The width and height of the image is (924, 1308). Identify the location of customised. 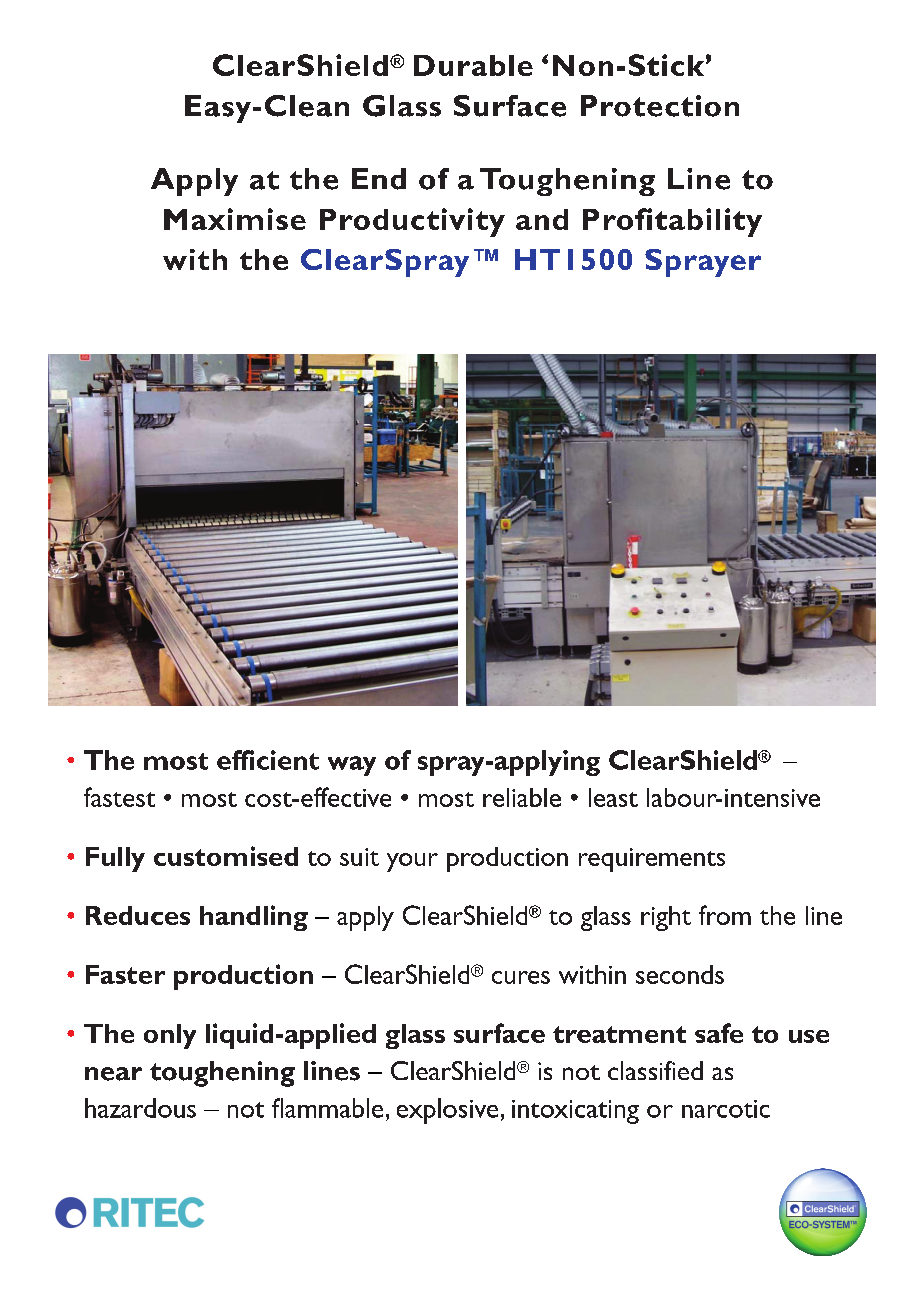
(226, 856).
